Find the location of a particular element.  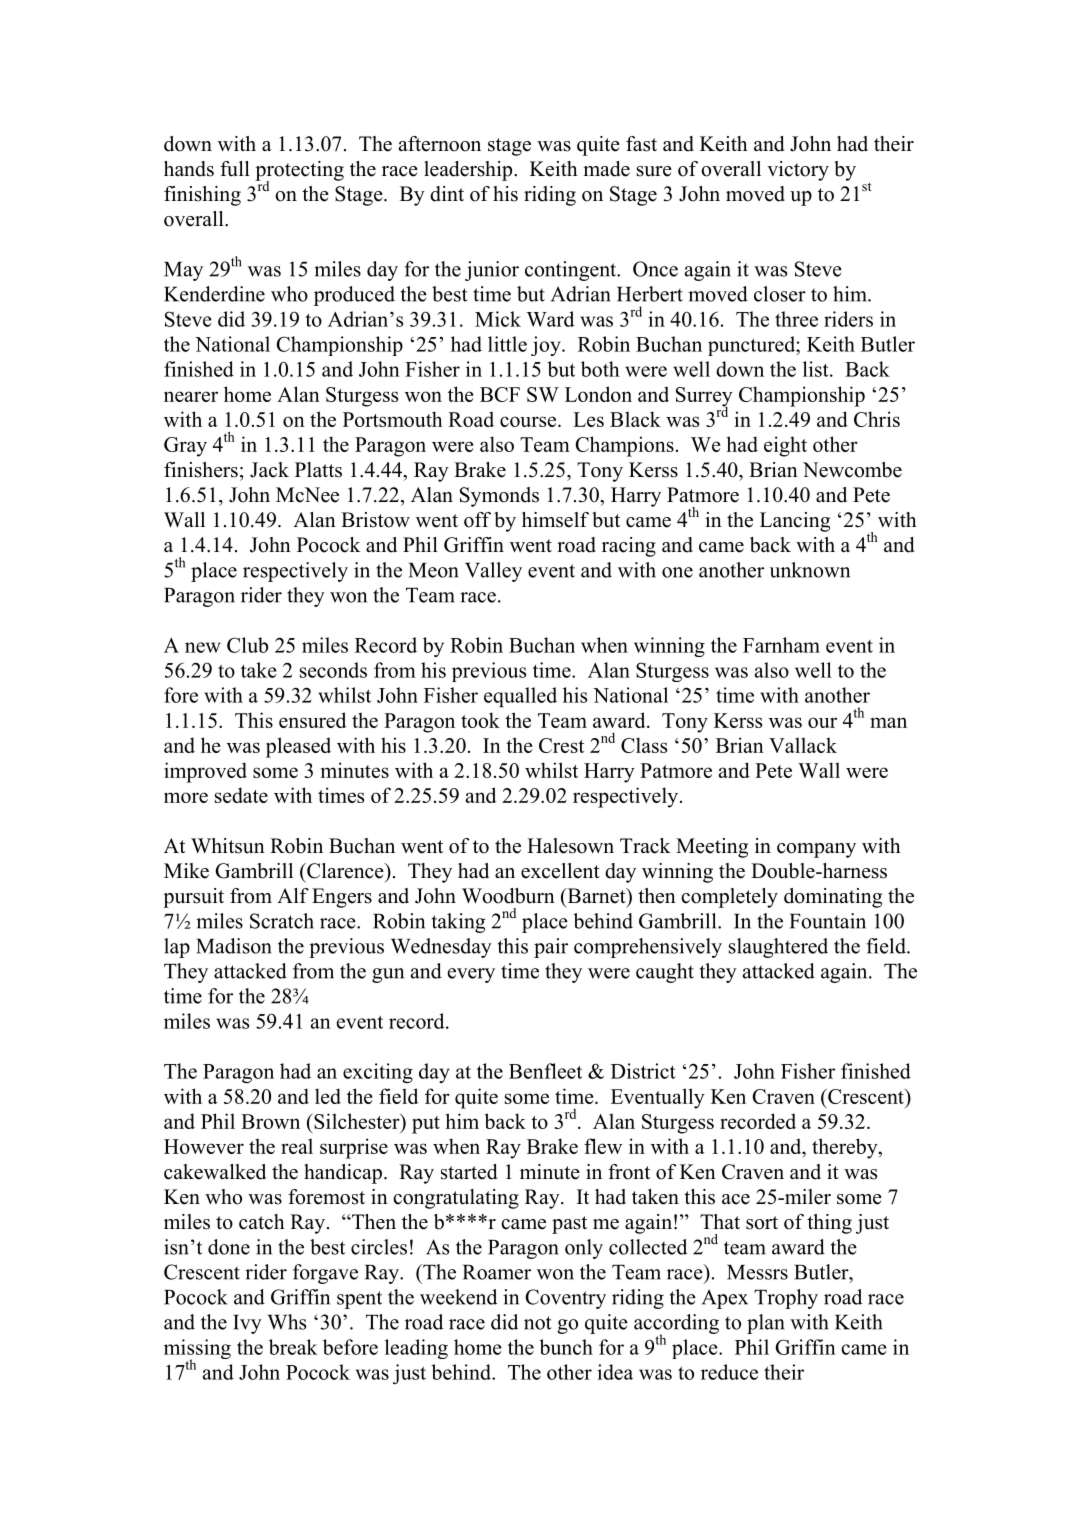

Valley is located at coordinates (493, 572).
